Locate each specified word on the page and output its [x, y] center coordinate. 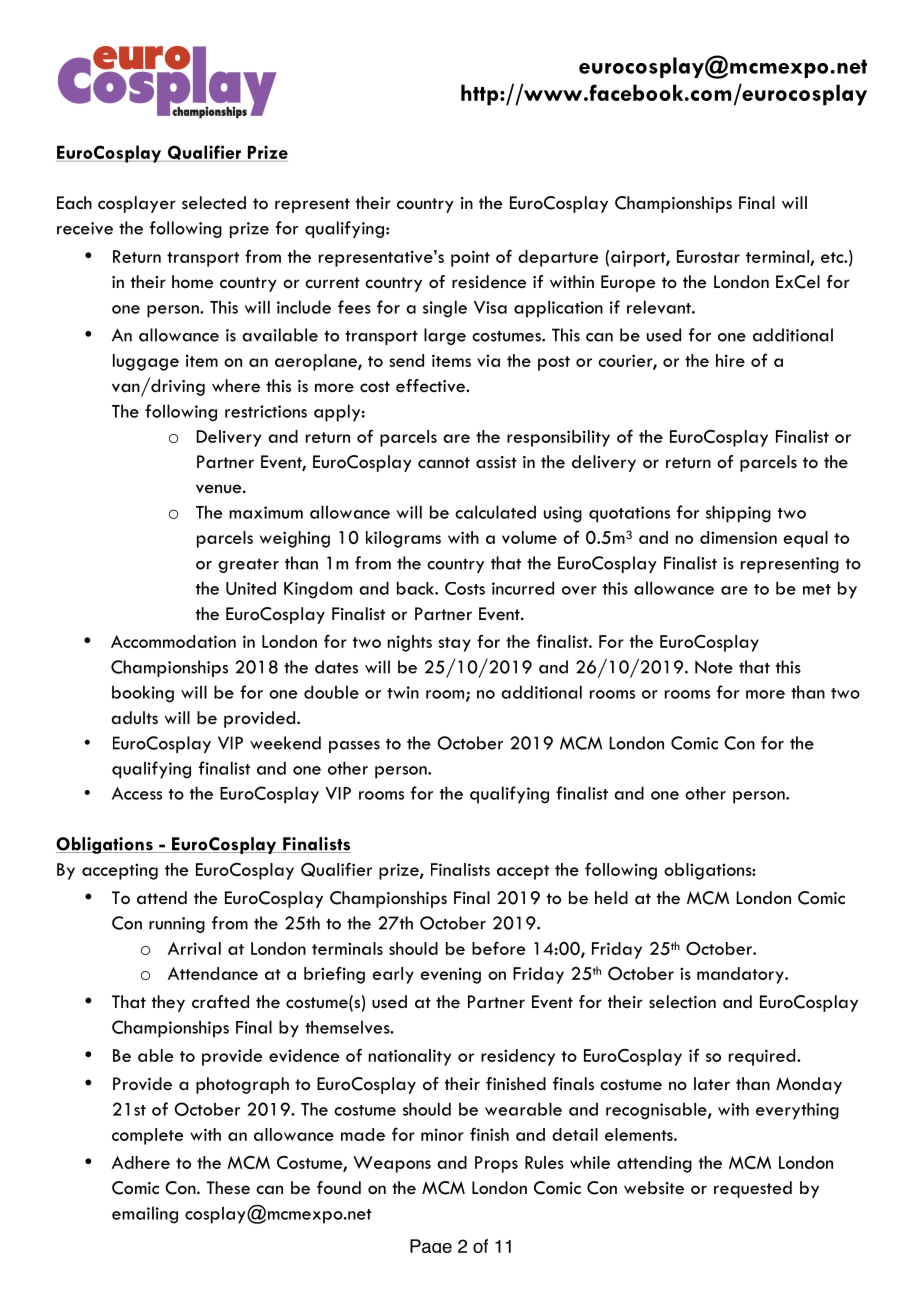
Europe [628, 283]
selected [214, 203]
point [470, 258]
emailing [145, 1215]
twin [403, 692]
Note [714, 667]
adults [134, 717]
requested [753, 1189]
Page [431, 1246]
